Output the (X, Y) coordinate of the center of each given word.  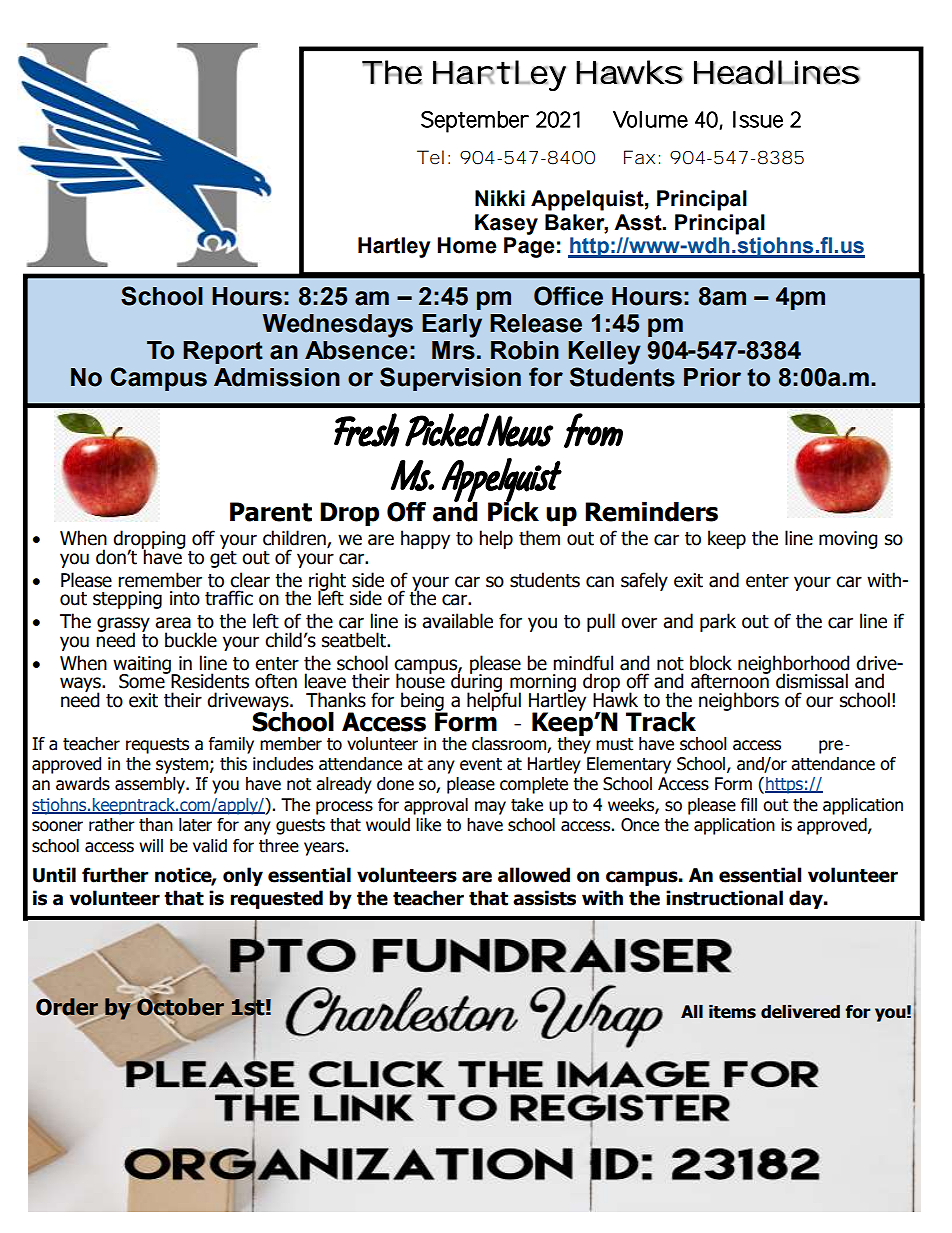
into (185, 598)
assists (544, 898)
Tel (430, 157)
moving (848, 540)
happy (425, 539)
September (475, 122)
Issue (758, 119)
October (180, 1007)
